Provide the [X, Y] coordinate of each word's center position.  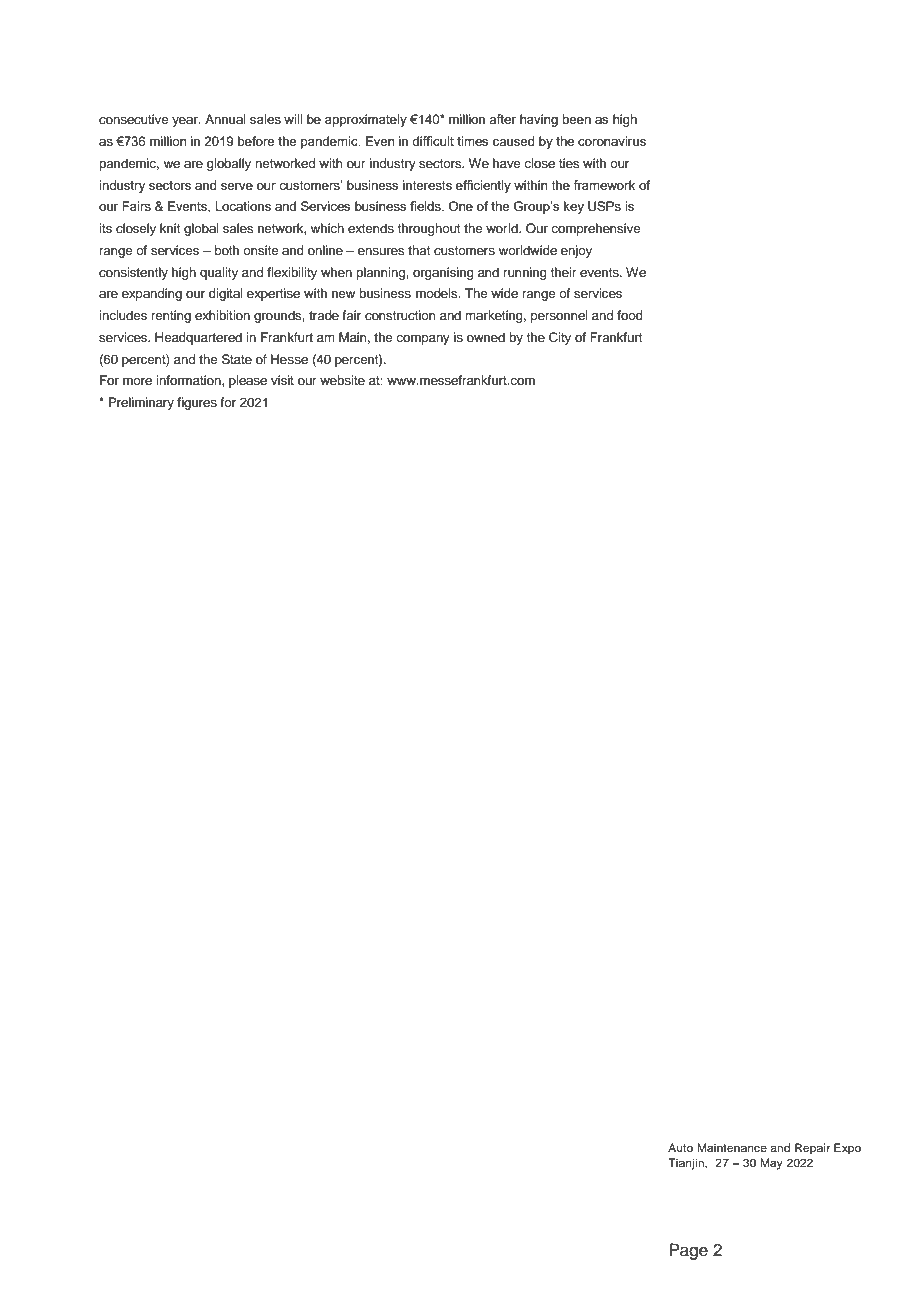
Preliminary [141, 403]
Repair [812, 1149]
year [186, 122]
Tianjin [687, 1164]
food [630, 315]
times [472, 141]
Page [688, 1251]
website [342, 380]
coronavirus [612, 141]
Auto [680, 1147]
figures [197, 403]
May [771, 1164]
